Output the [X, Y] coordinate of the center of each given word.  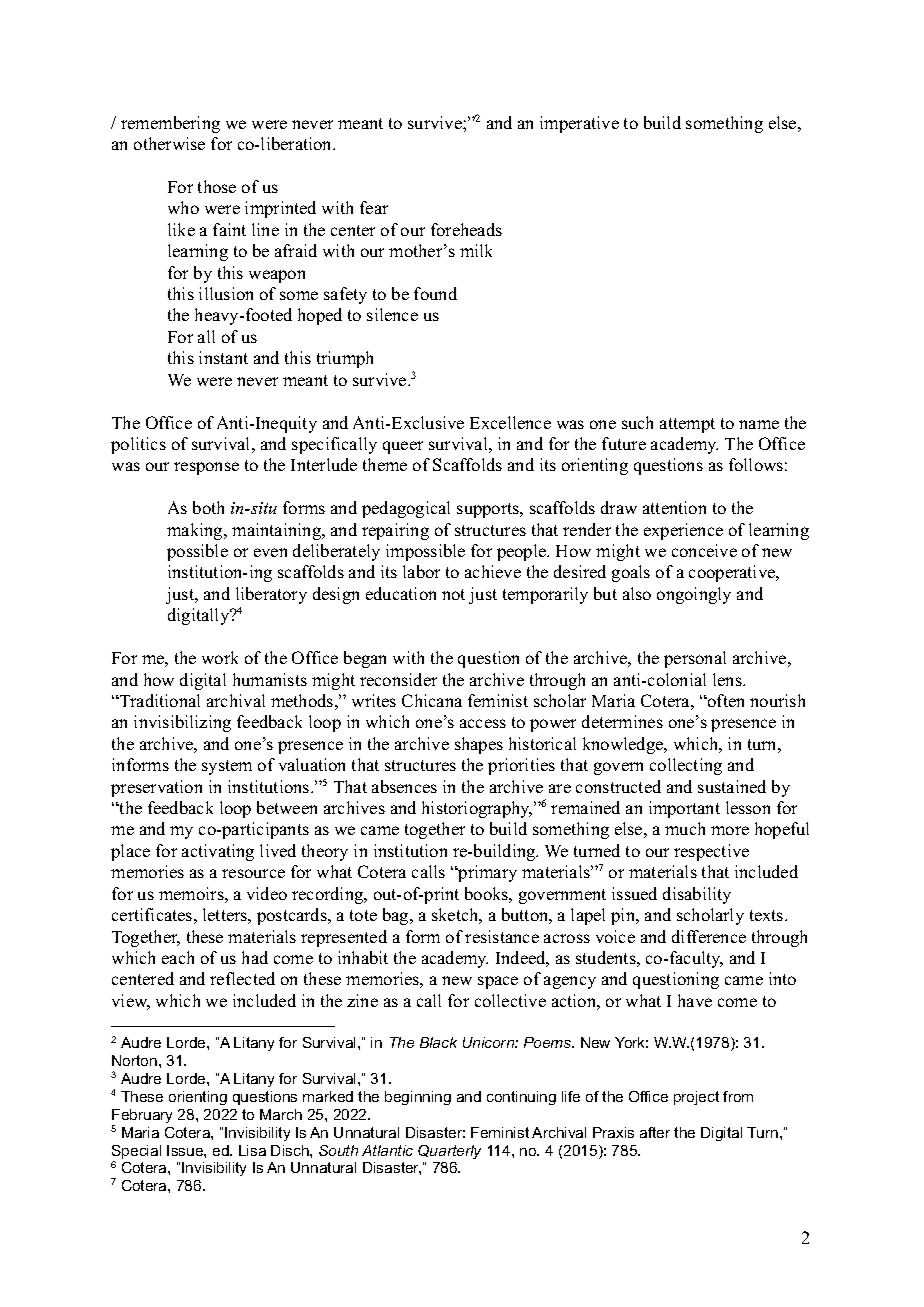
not [453, 594]
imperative [579, 124]
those [217, 186]
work [220, 657]
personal [695, 659]
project [696, 1098]
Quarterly [449, 1152]
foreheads [466, 229]
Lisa [252, 1150]
